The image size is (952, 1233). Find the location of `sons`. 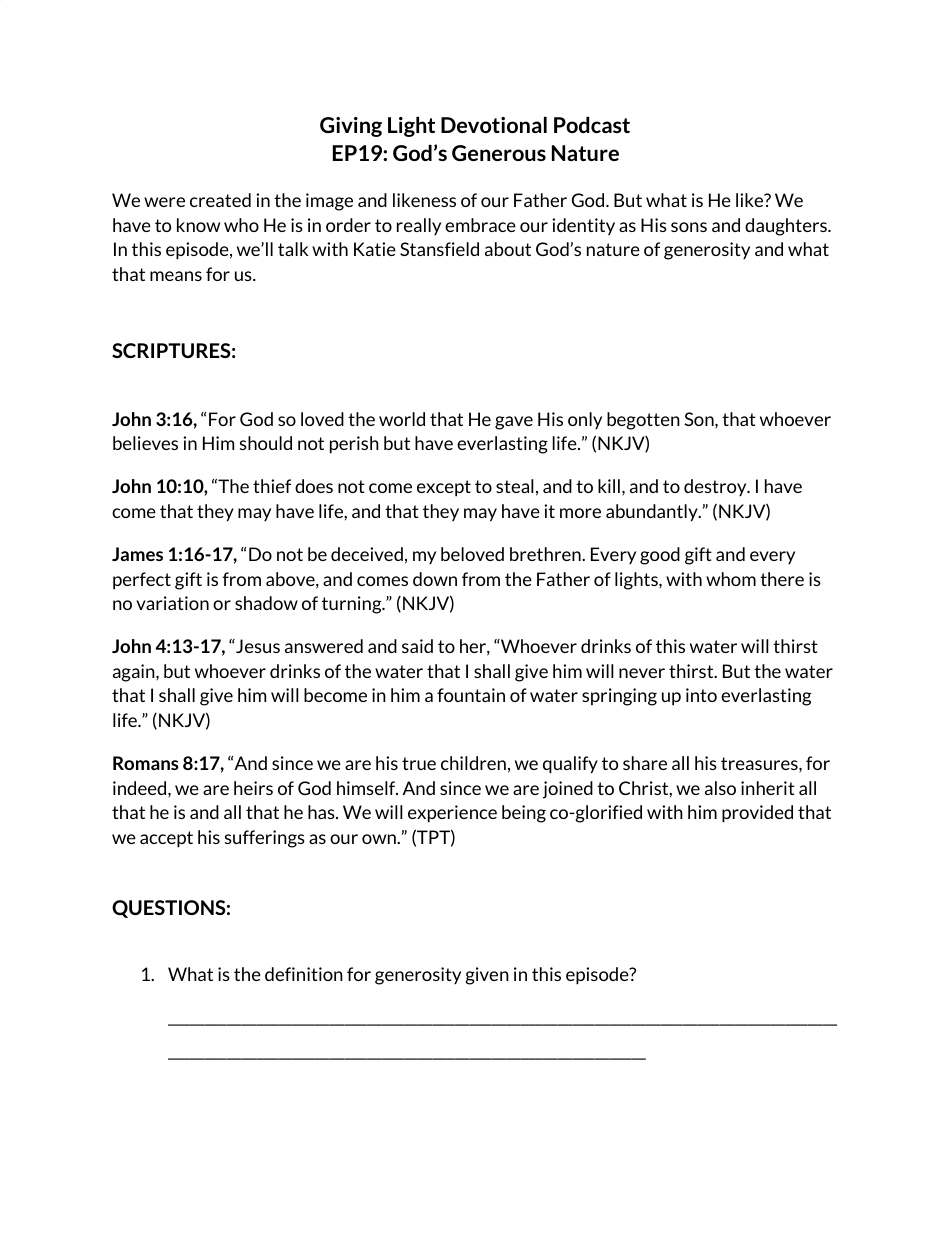

sons is located at coordinates (689, 227).
